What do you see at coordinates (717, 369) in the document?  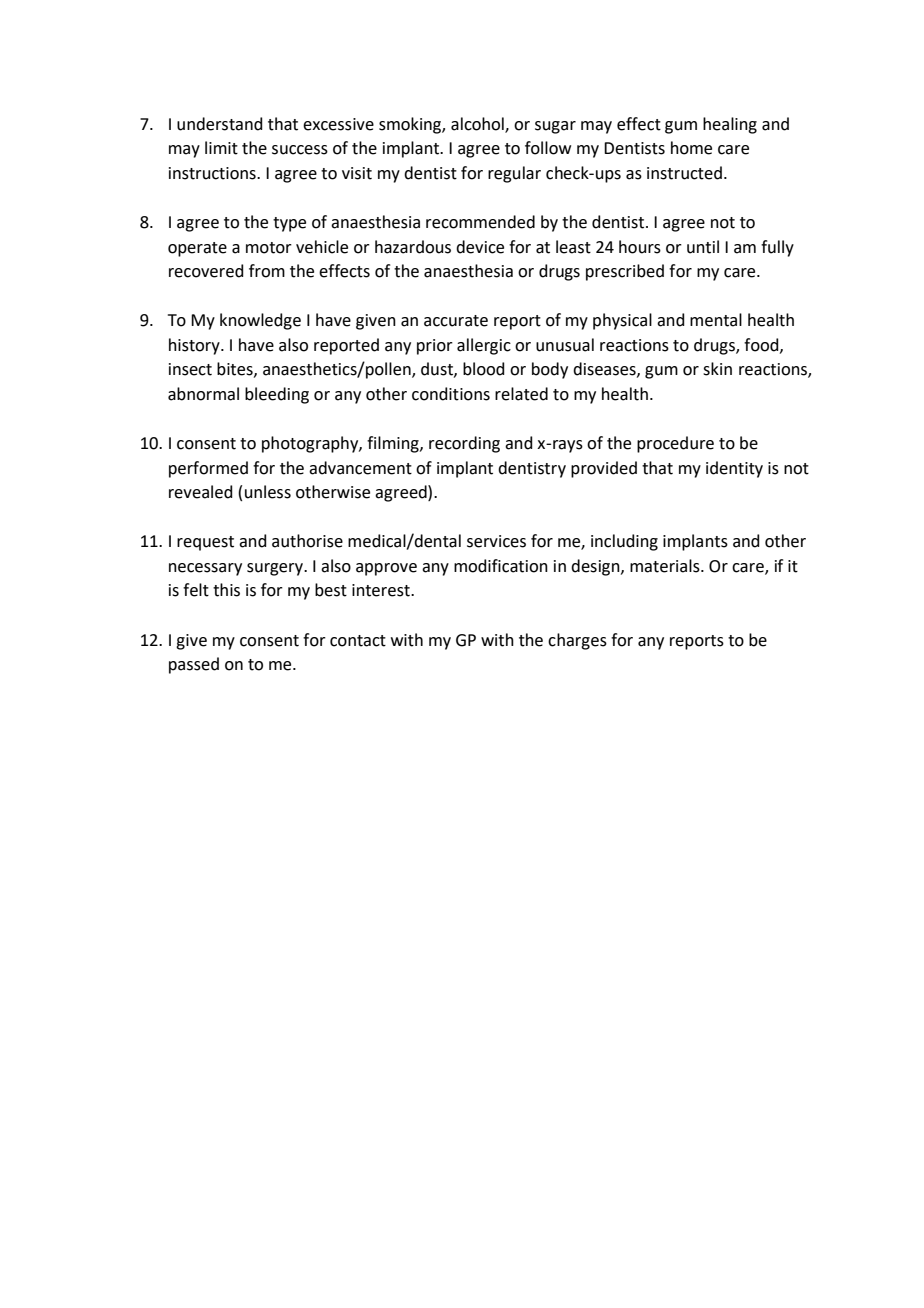 I see `skin` at bounding box center [717, 369].
